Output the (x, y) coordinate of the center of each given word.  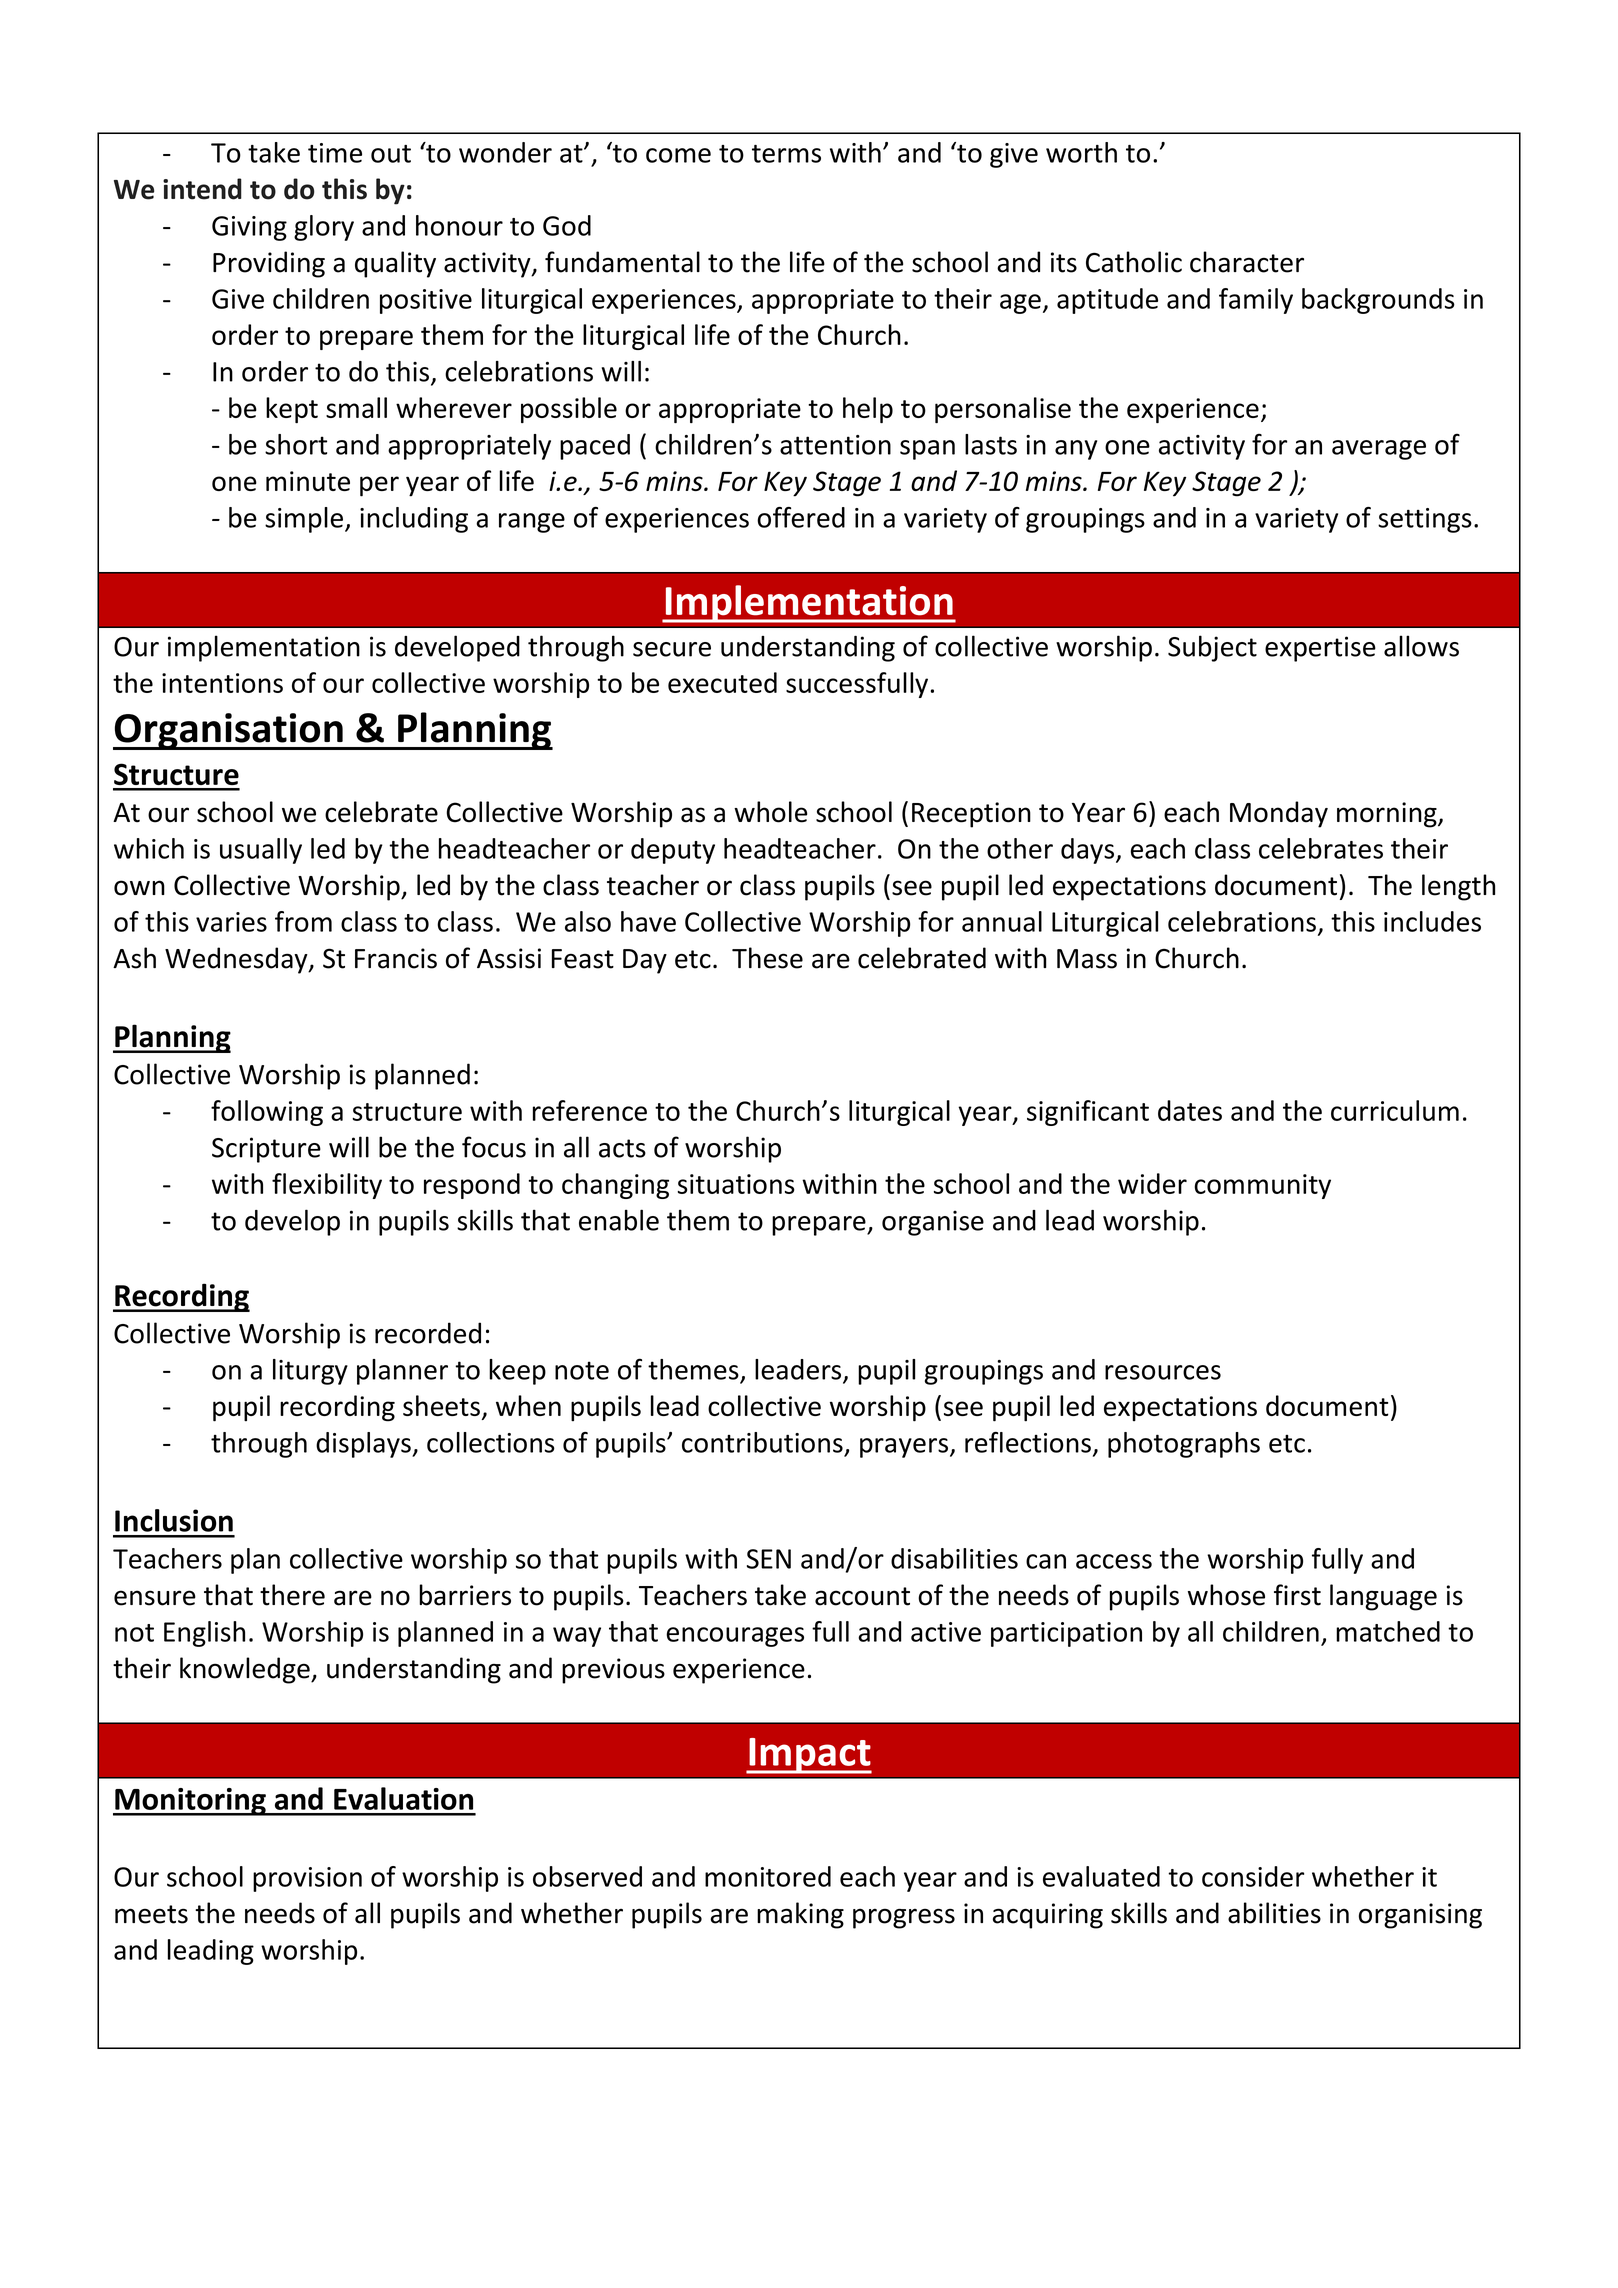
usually (261, 851)
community (1262, 1186)
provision (307, 1879)
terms (786, 154)
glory (324, 228)
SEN (769, 1559)
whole (770, 812)
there (292, 1595)
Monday (1279, 814)
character (1247, 262)
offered (801, 517)
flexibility (327, 1186)
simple (304, 520)
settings (1425, 520)
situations (736, 1184)
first (1297, 1595)
